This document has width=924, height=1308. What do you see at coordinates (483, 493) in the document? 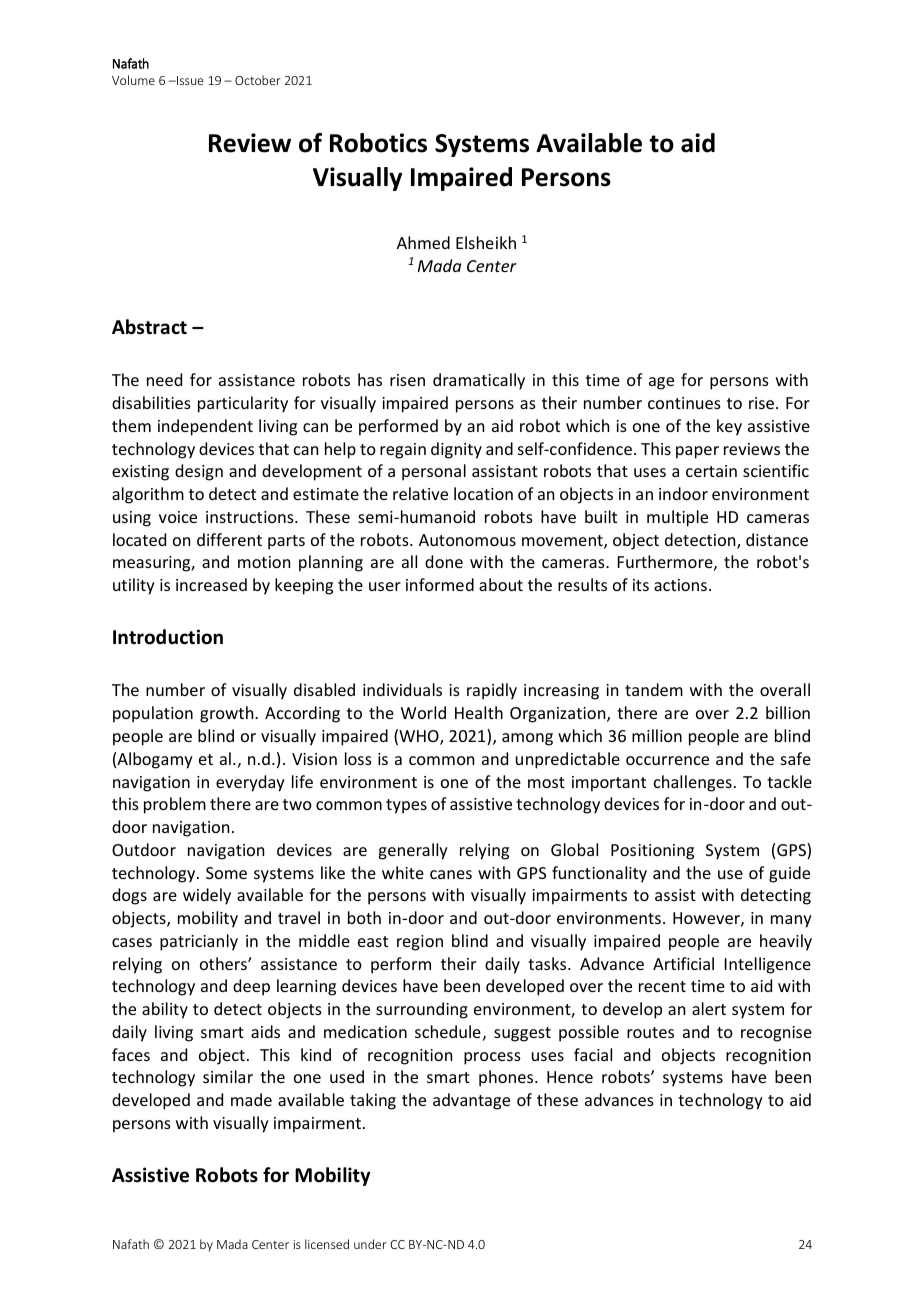
I see `location` at bounding box center [483, 493].
